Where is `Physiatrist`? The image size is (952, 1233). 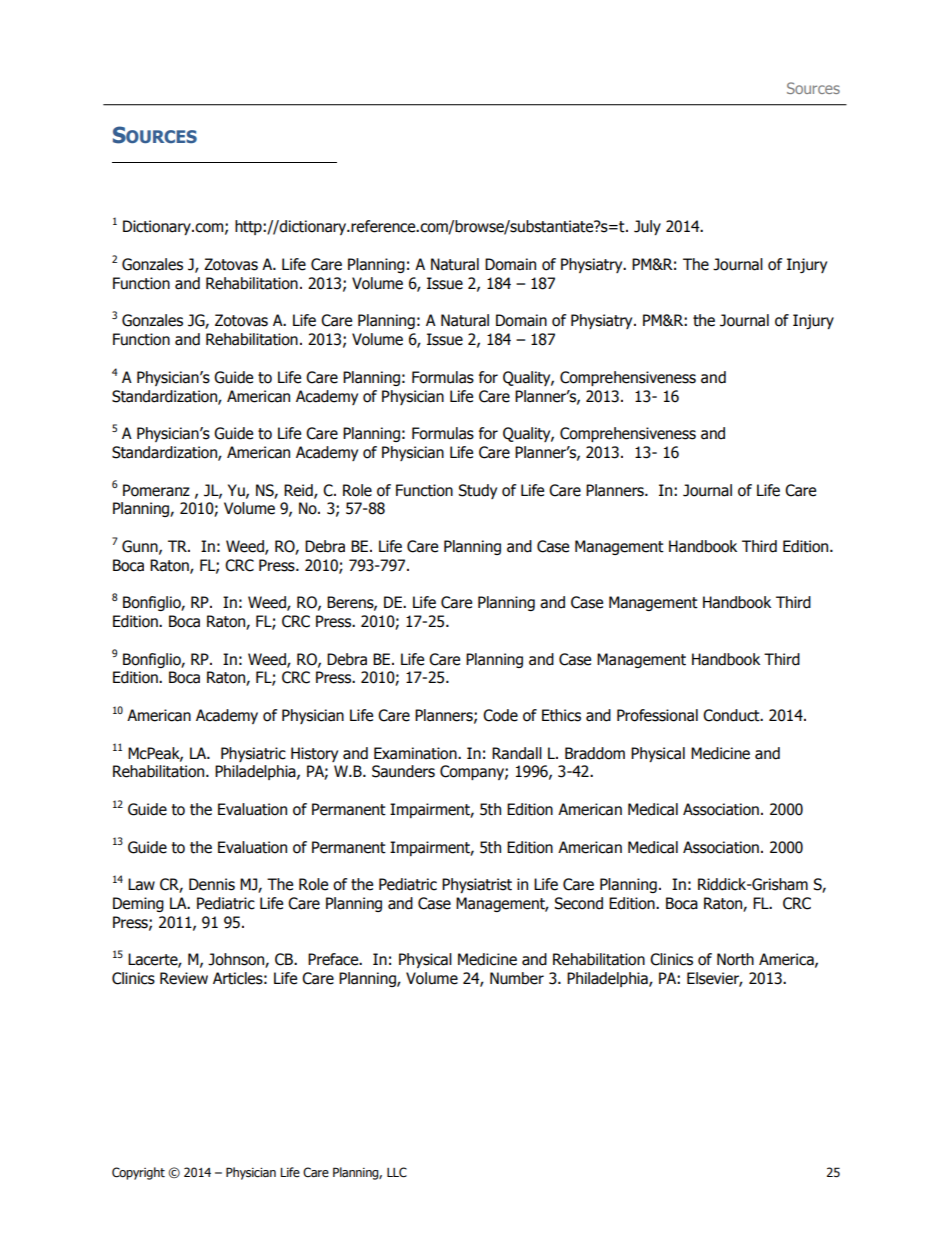
Physiatrist is located at coordinates (477, 885).
